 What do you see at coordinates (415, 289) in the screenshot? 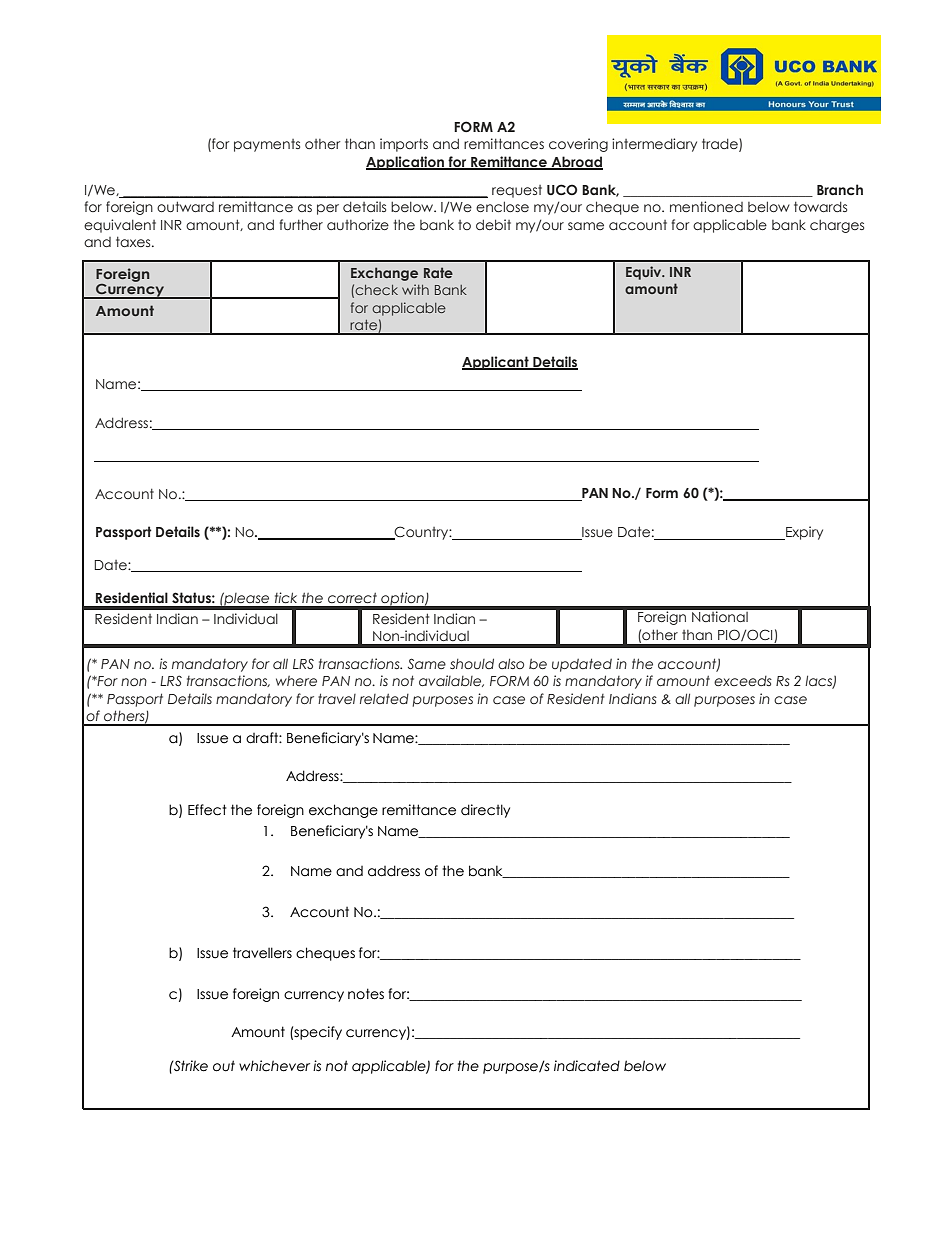
I see `with` at bounding box center [415, 289].
